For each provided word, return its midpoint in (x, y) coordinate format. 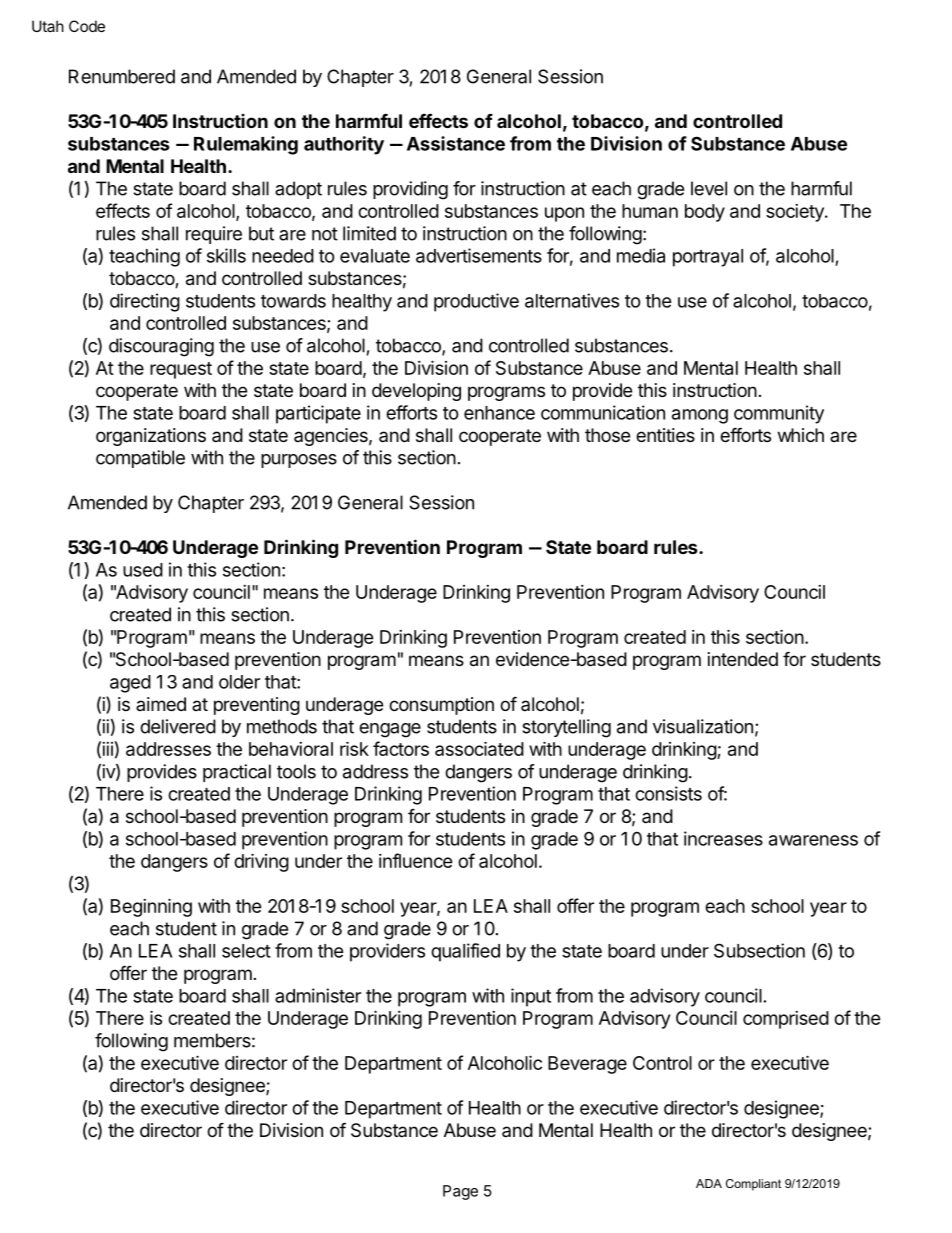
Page (460, 1192)
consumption (441, 706)
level (709, 188)
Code (87, 26)
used (143, 570)
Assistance (456, 143)
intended (743, 659)
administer (318, 995)
